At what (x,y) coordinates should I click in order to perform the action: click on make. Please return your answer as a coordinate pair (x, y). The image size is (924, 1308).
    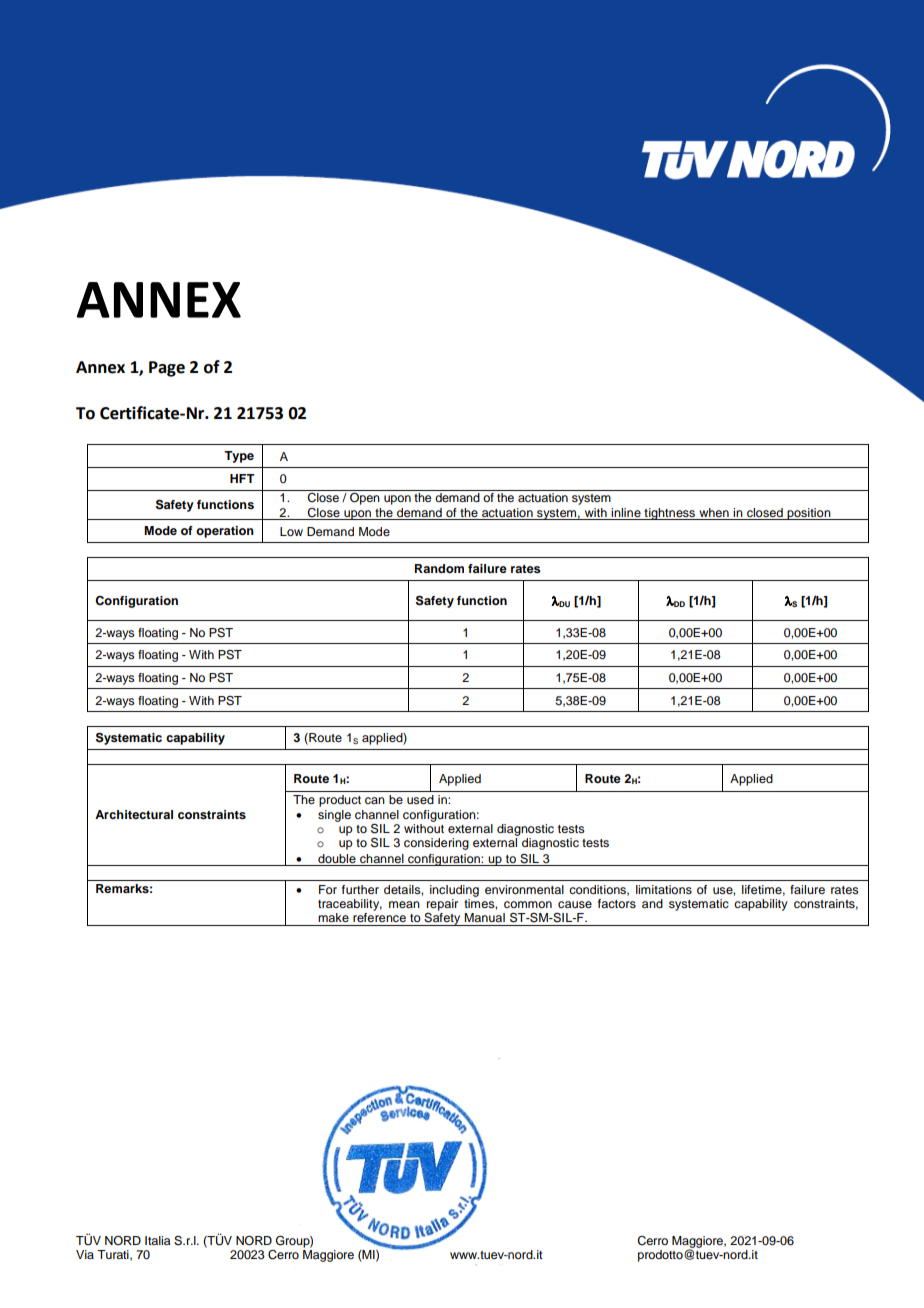
    Looking at the image, I should click on (333, 917).
